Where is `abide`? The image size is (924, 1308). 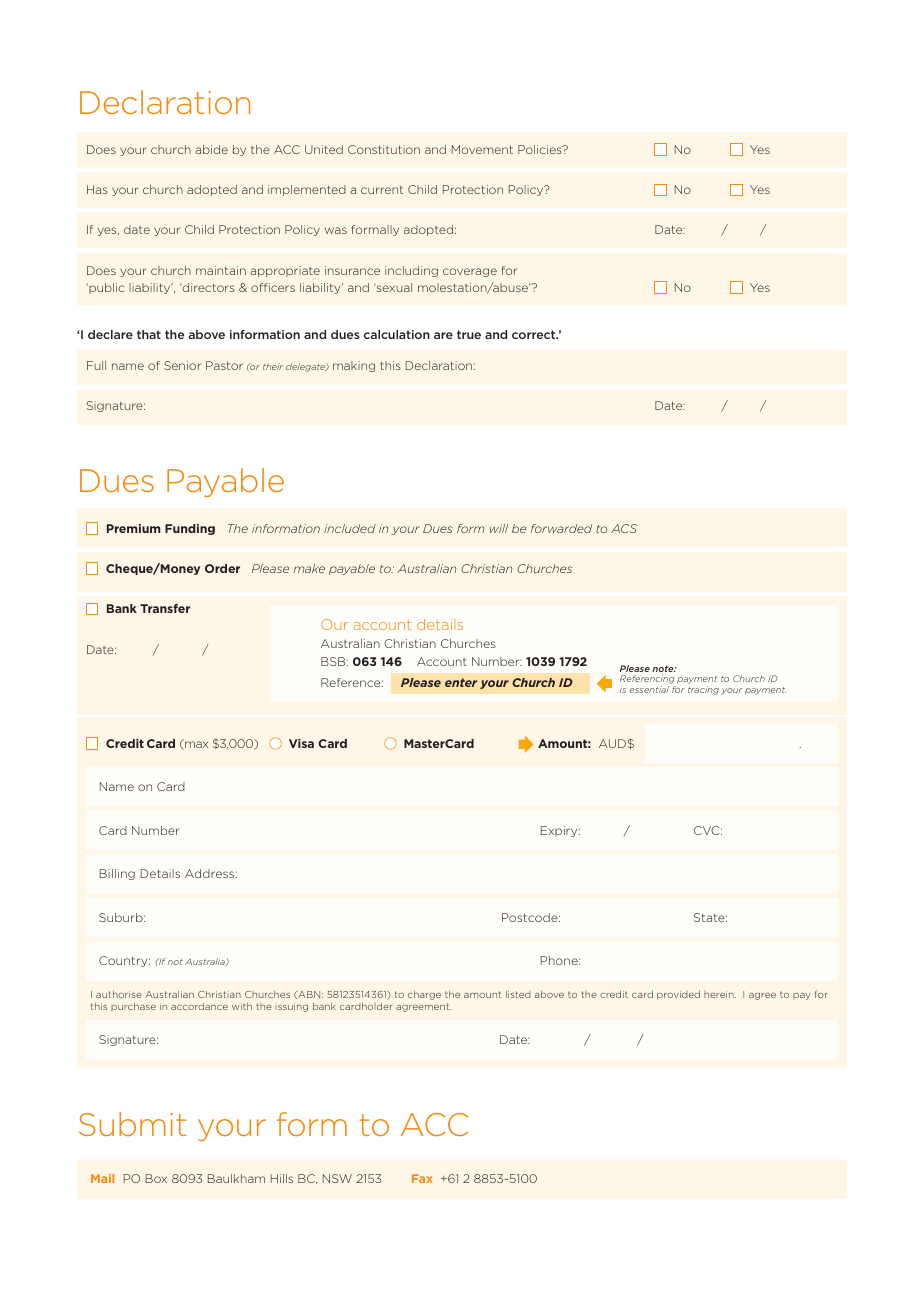
abide is located at coordinates (211, 149).
